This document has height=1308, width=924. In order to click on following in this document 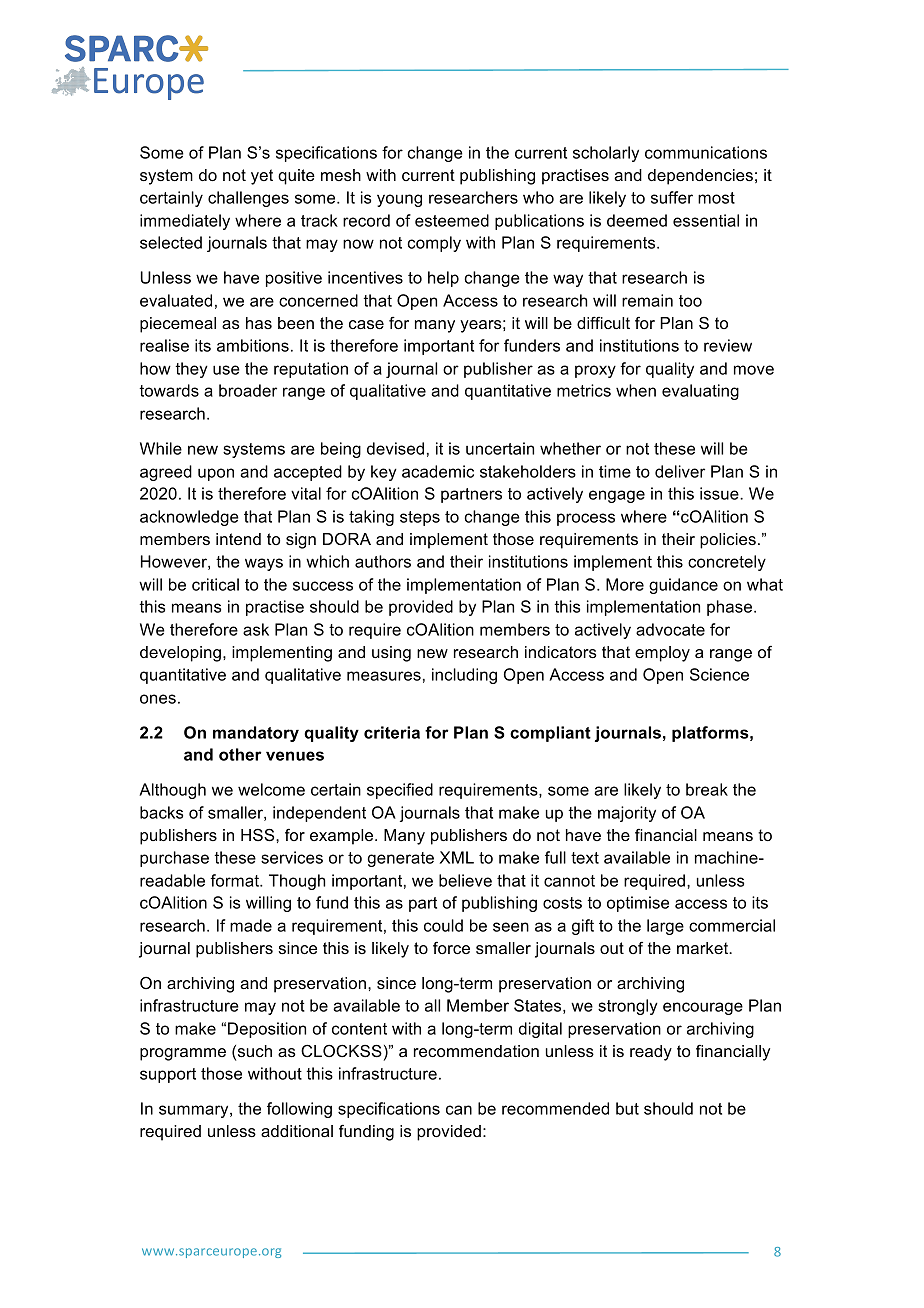, I will do `click(299, 1110)`.
